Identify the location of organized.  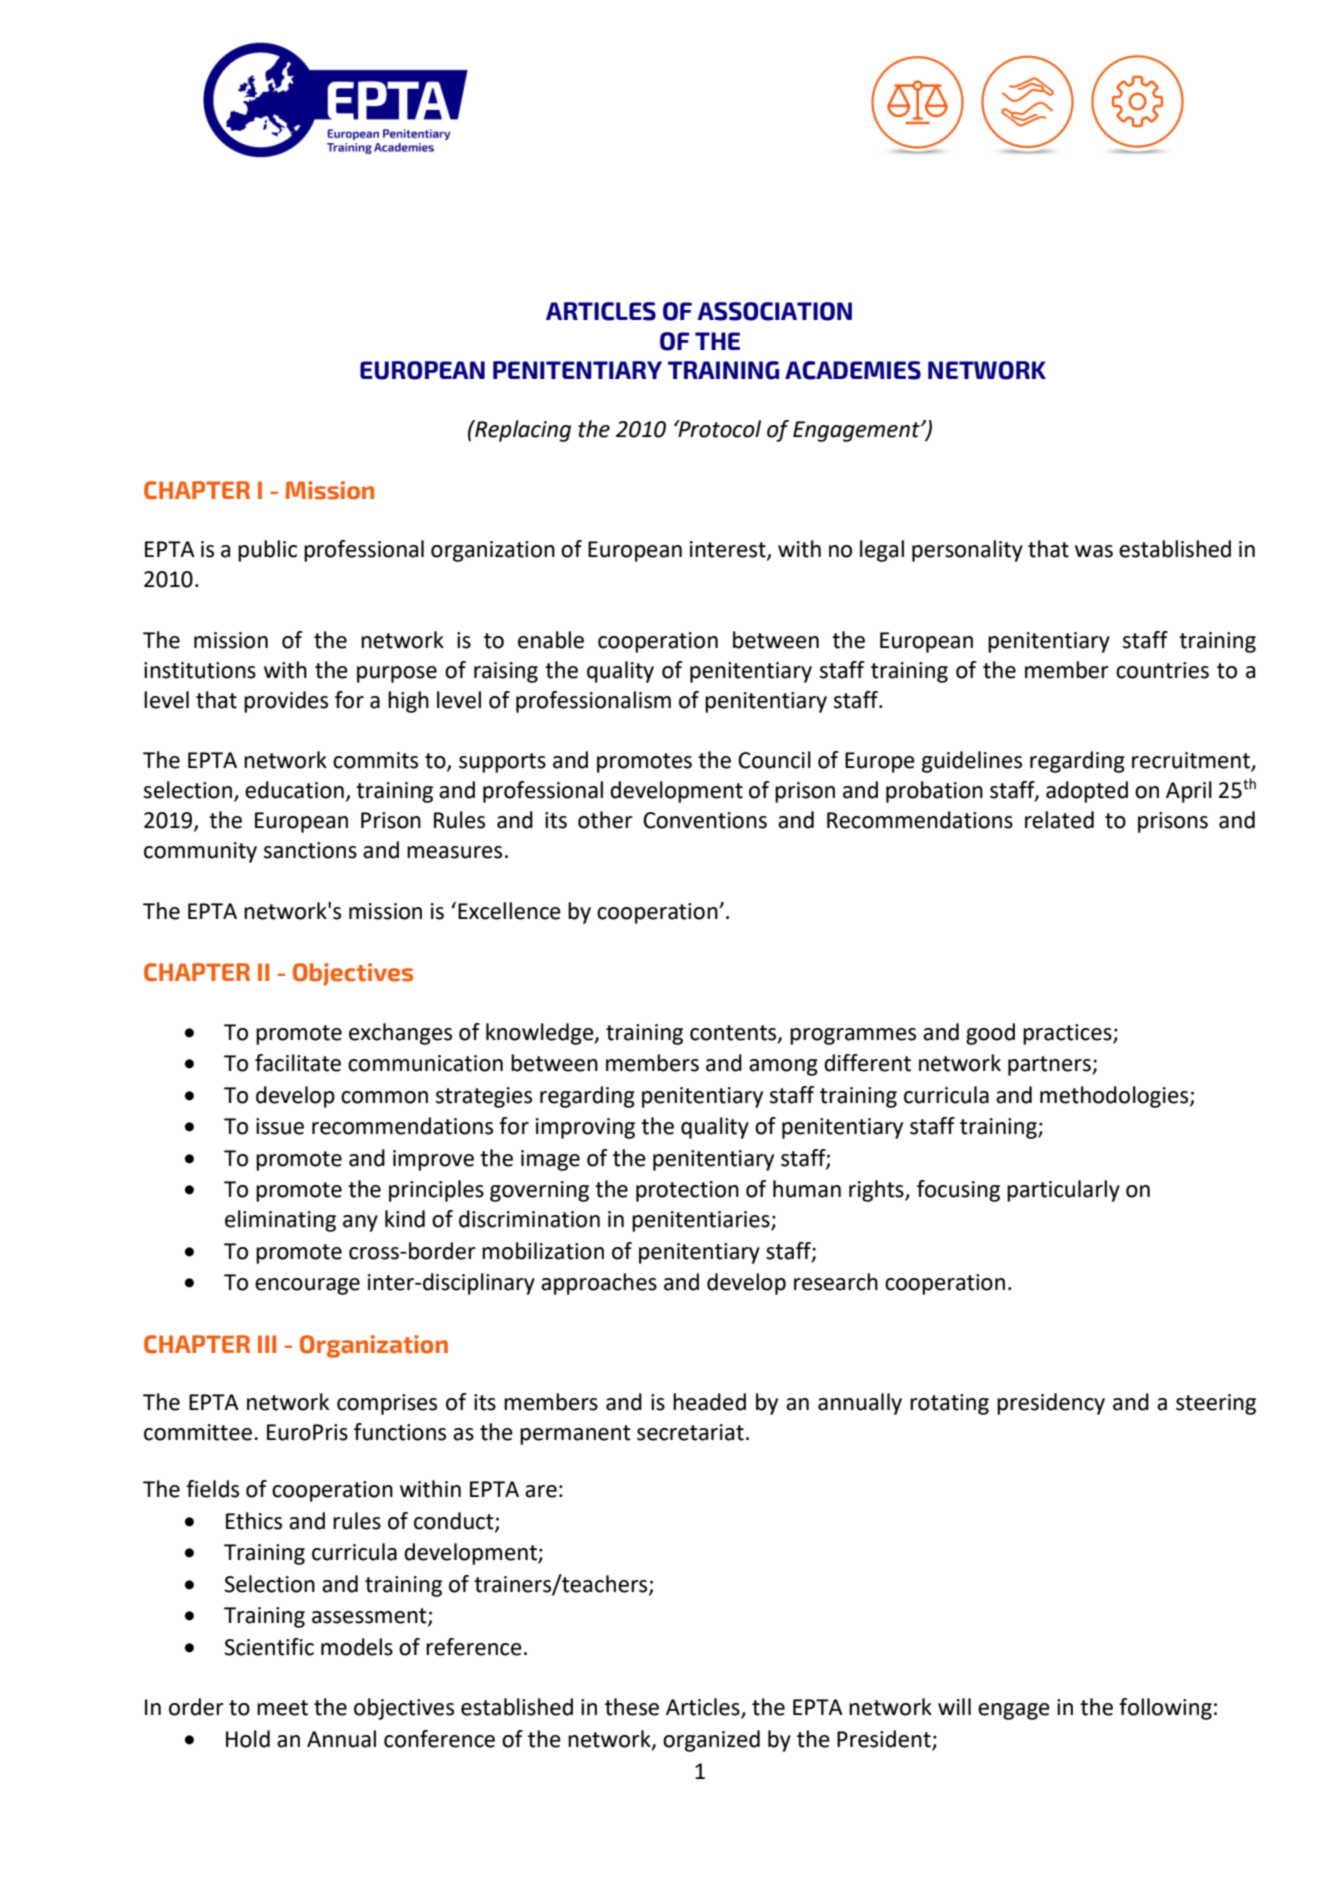
(711, 1741).
